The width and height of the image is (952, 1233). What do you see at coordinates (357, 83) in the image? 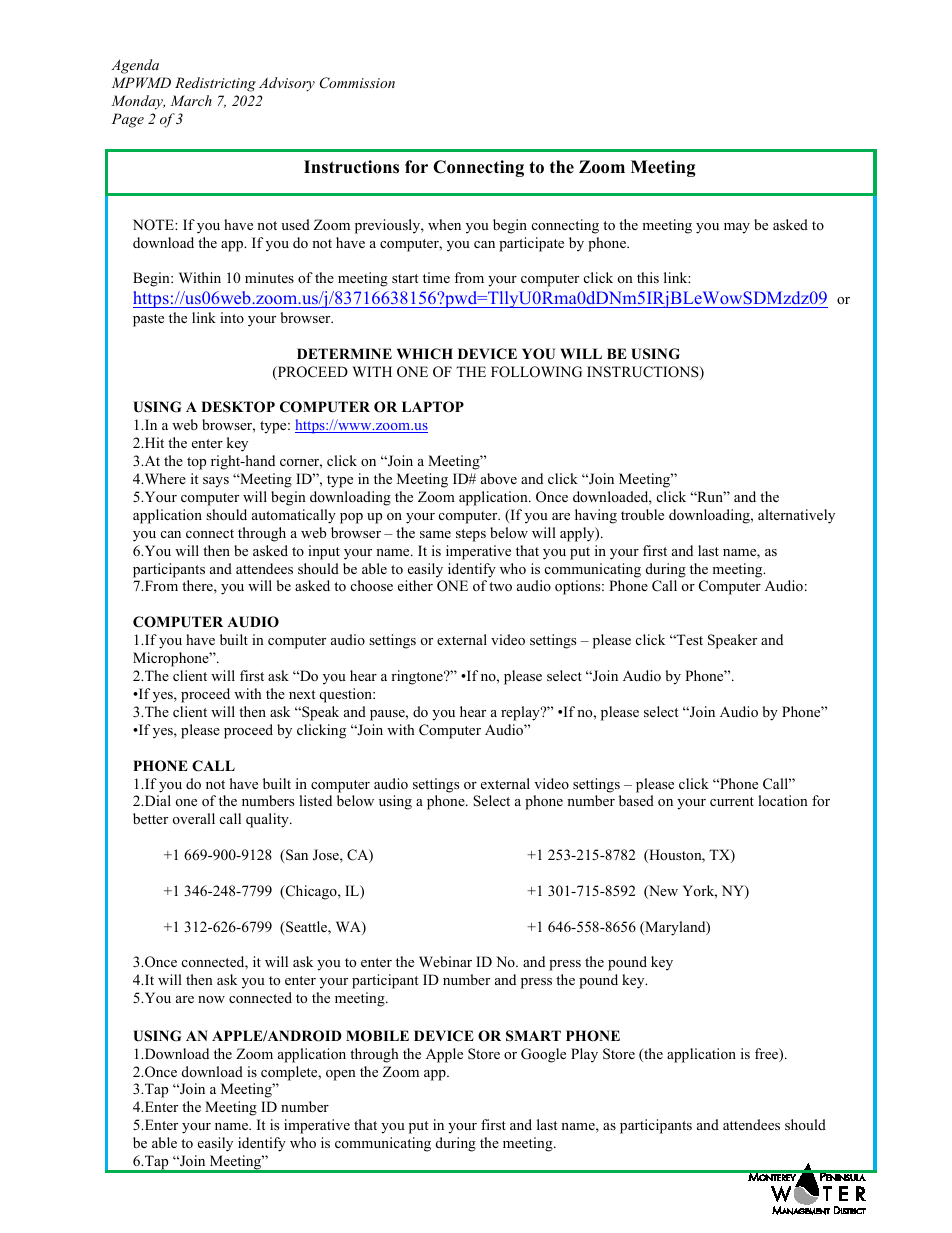
I see `Commission` at bounding box center [357, 83].
